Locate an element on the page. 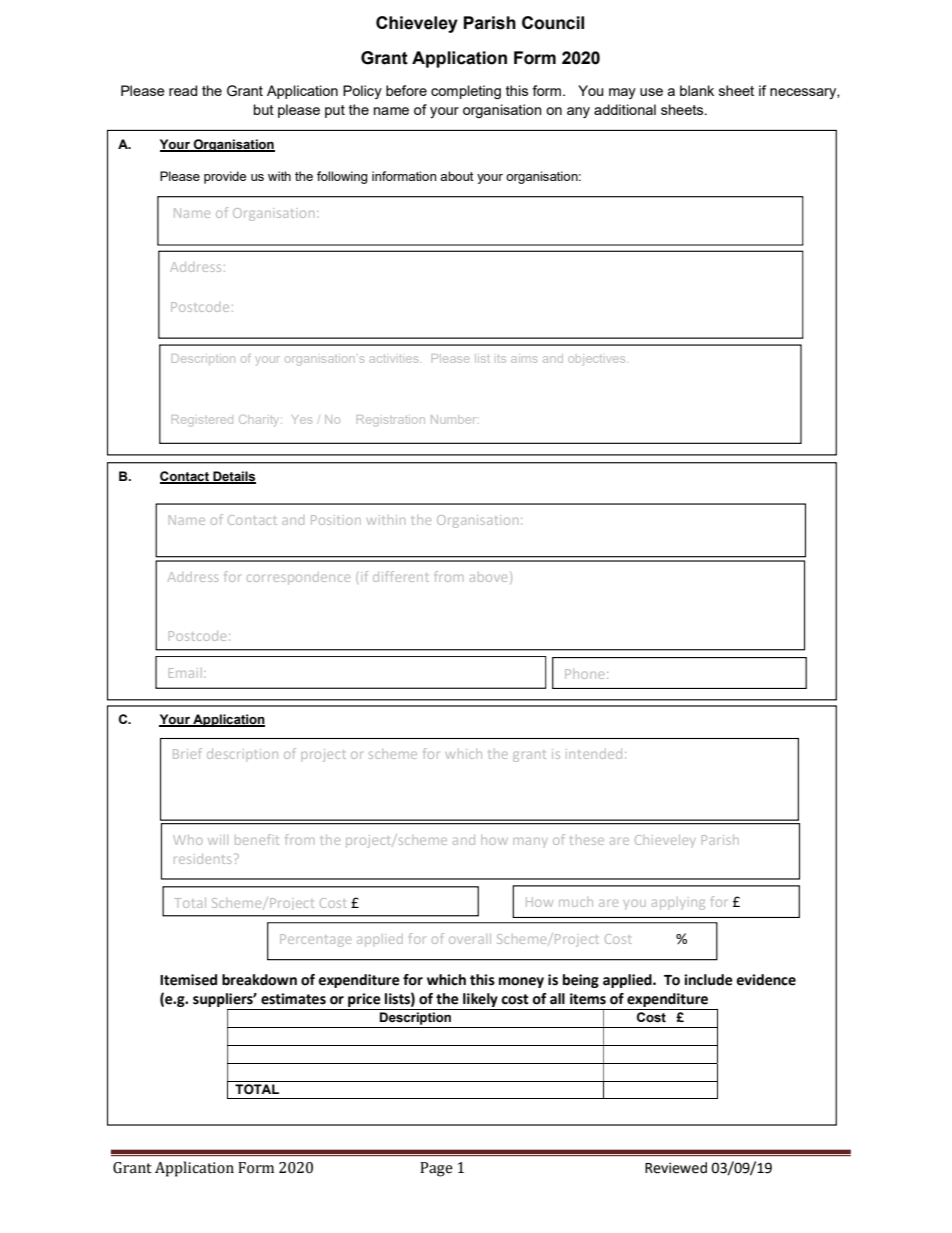 This document has height=1233, width=952. Reviewed is located at coordinates (676, 1168).
